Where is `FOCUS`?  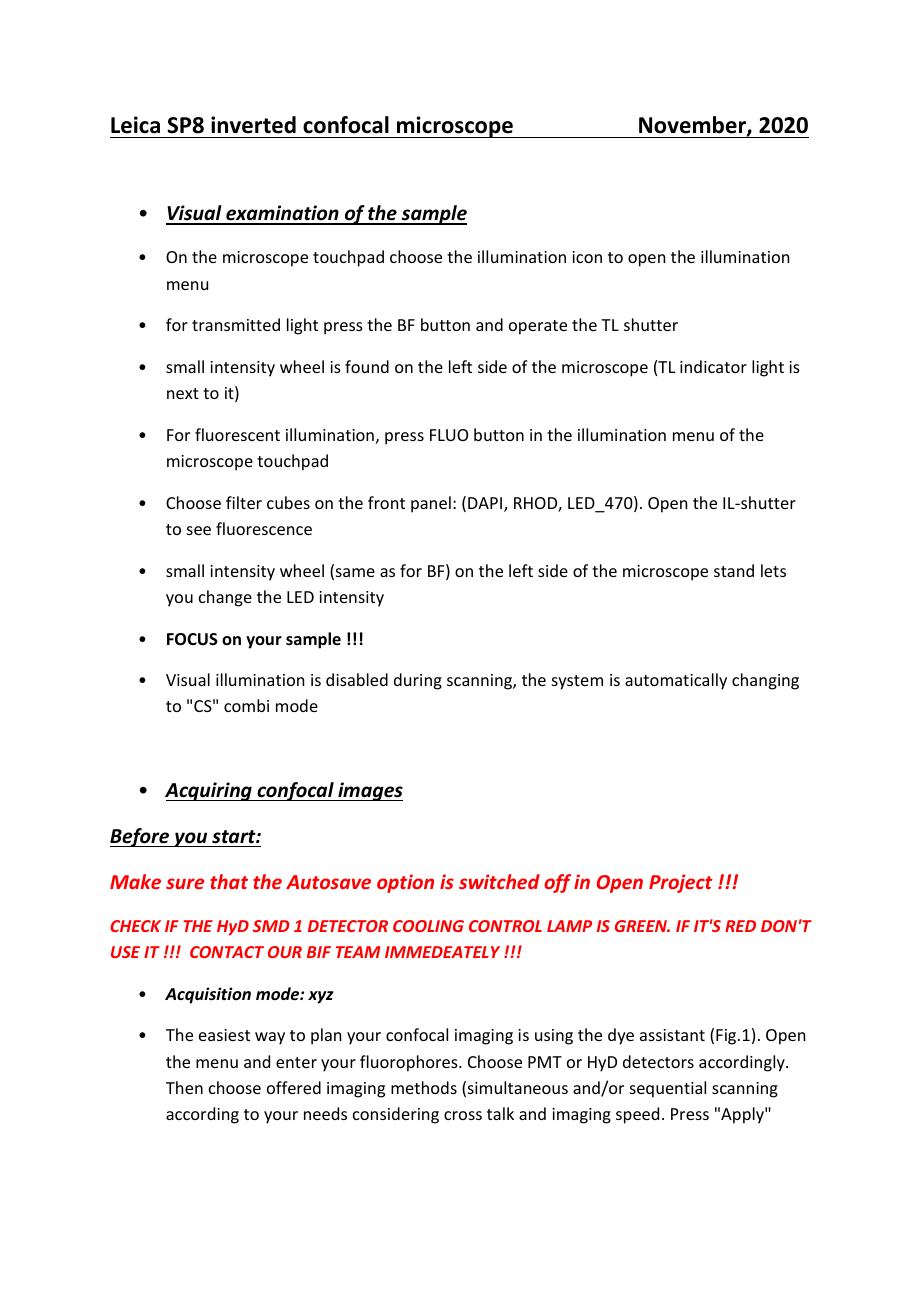
FOCUS is located at coordinates (192, 639).
